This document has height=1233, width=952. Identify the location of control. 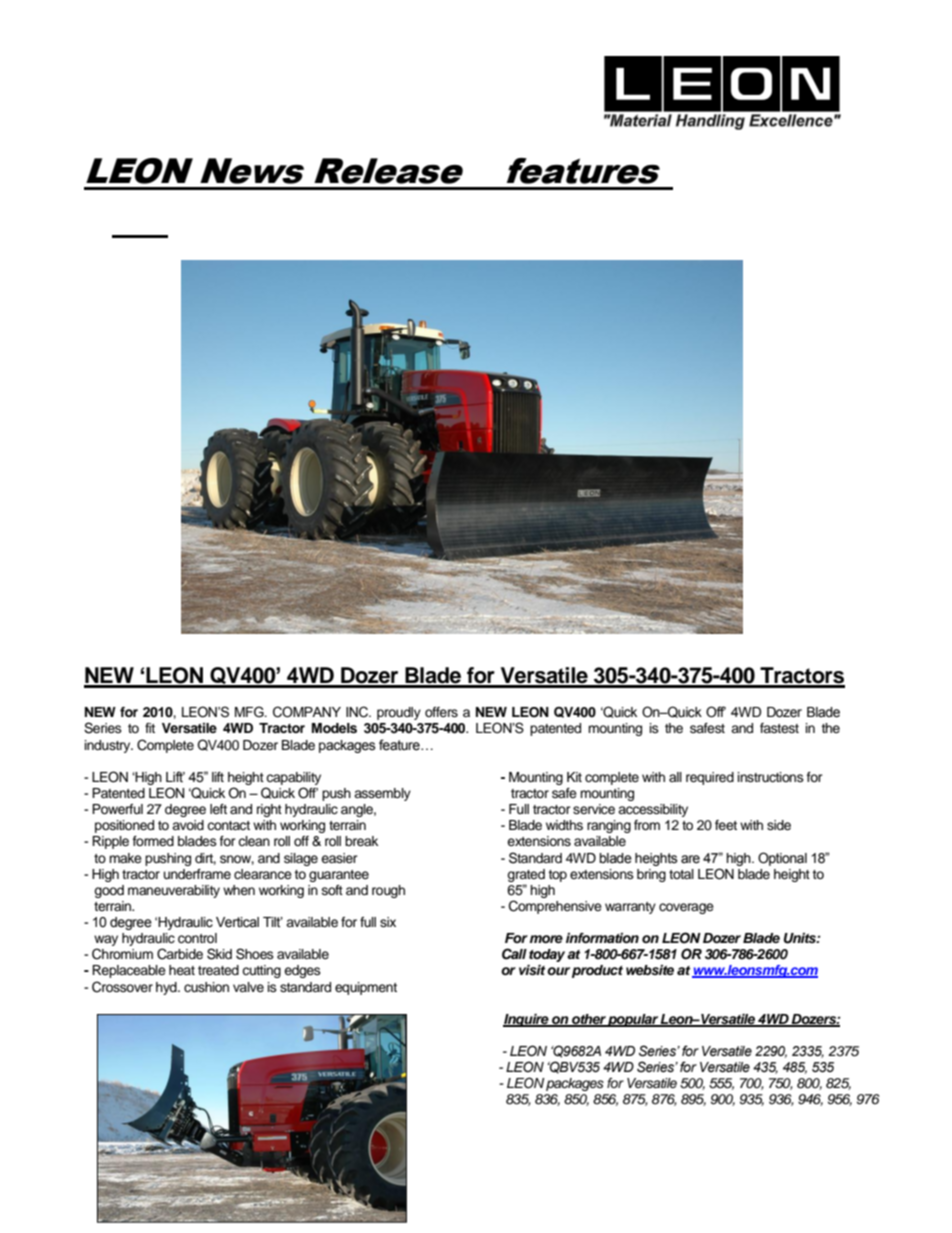
(197, 938).
